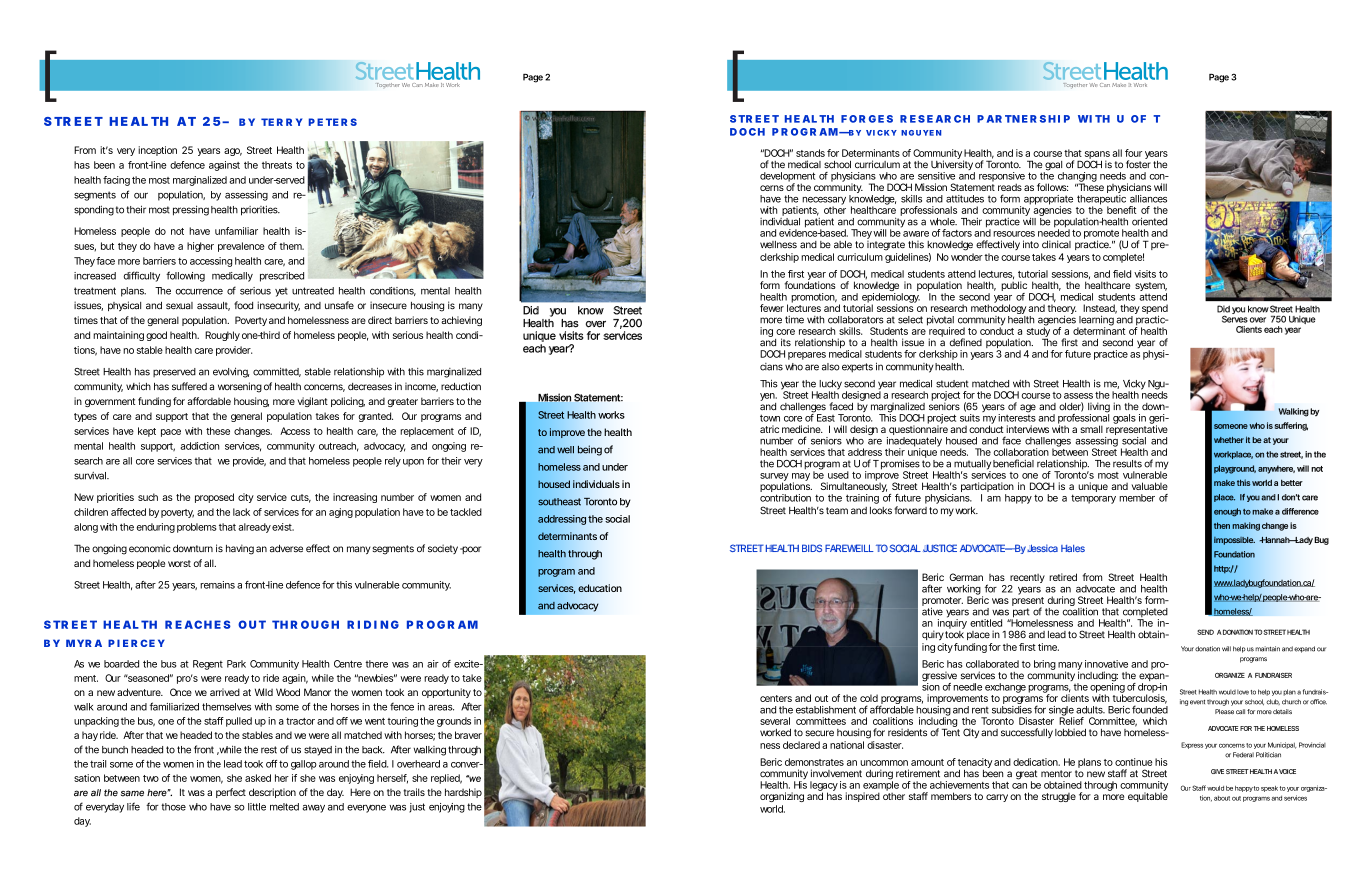 The width and height of the screenshot is (1372, 887). I want to click on food, so click(243, 305).
